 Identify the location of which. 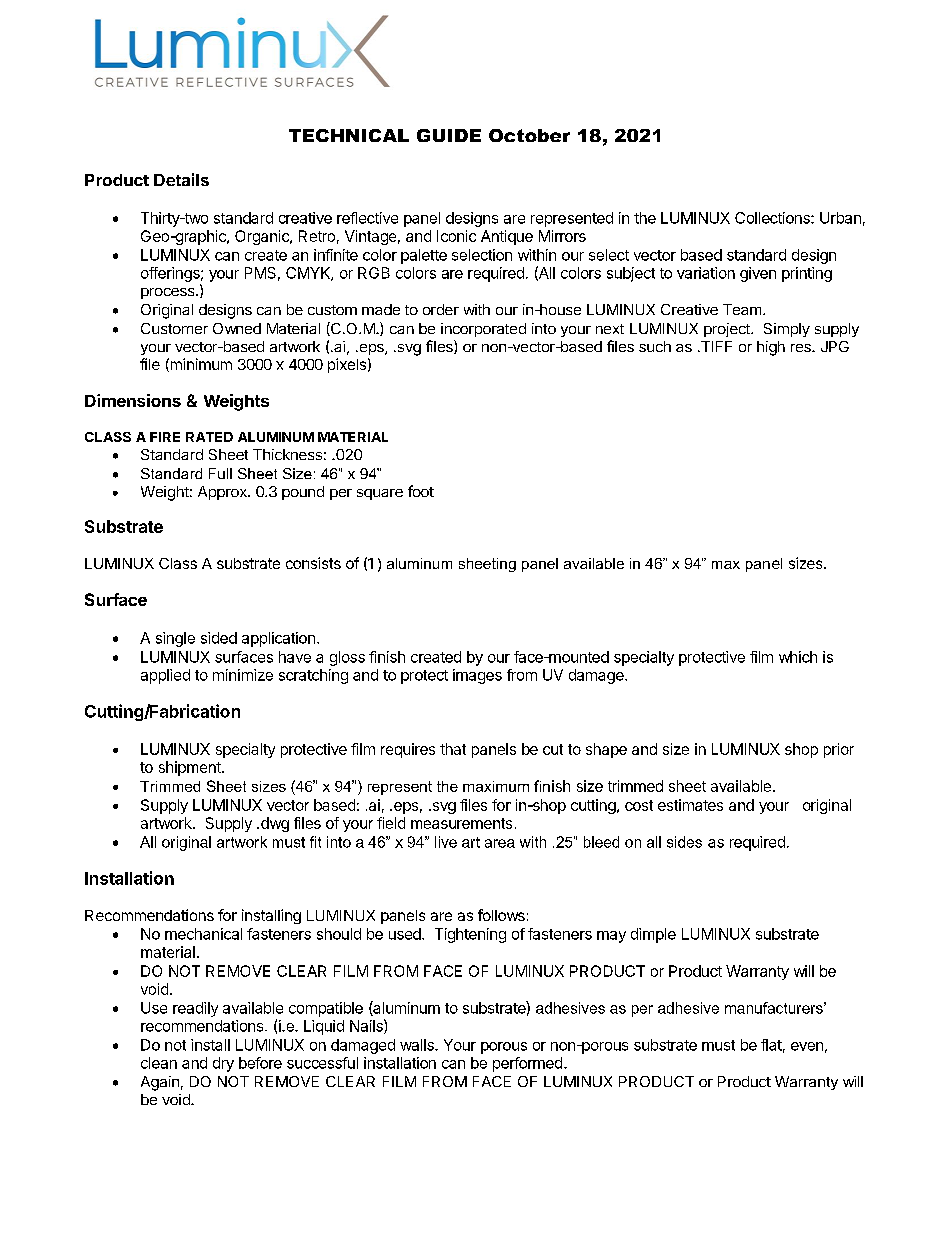
(798, 657).
